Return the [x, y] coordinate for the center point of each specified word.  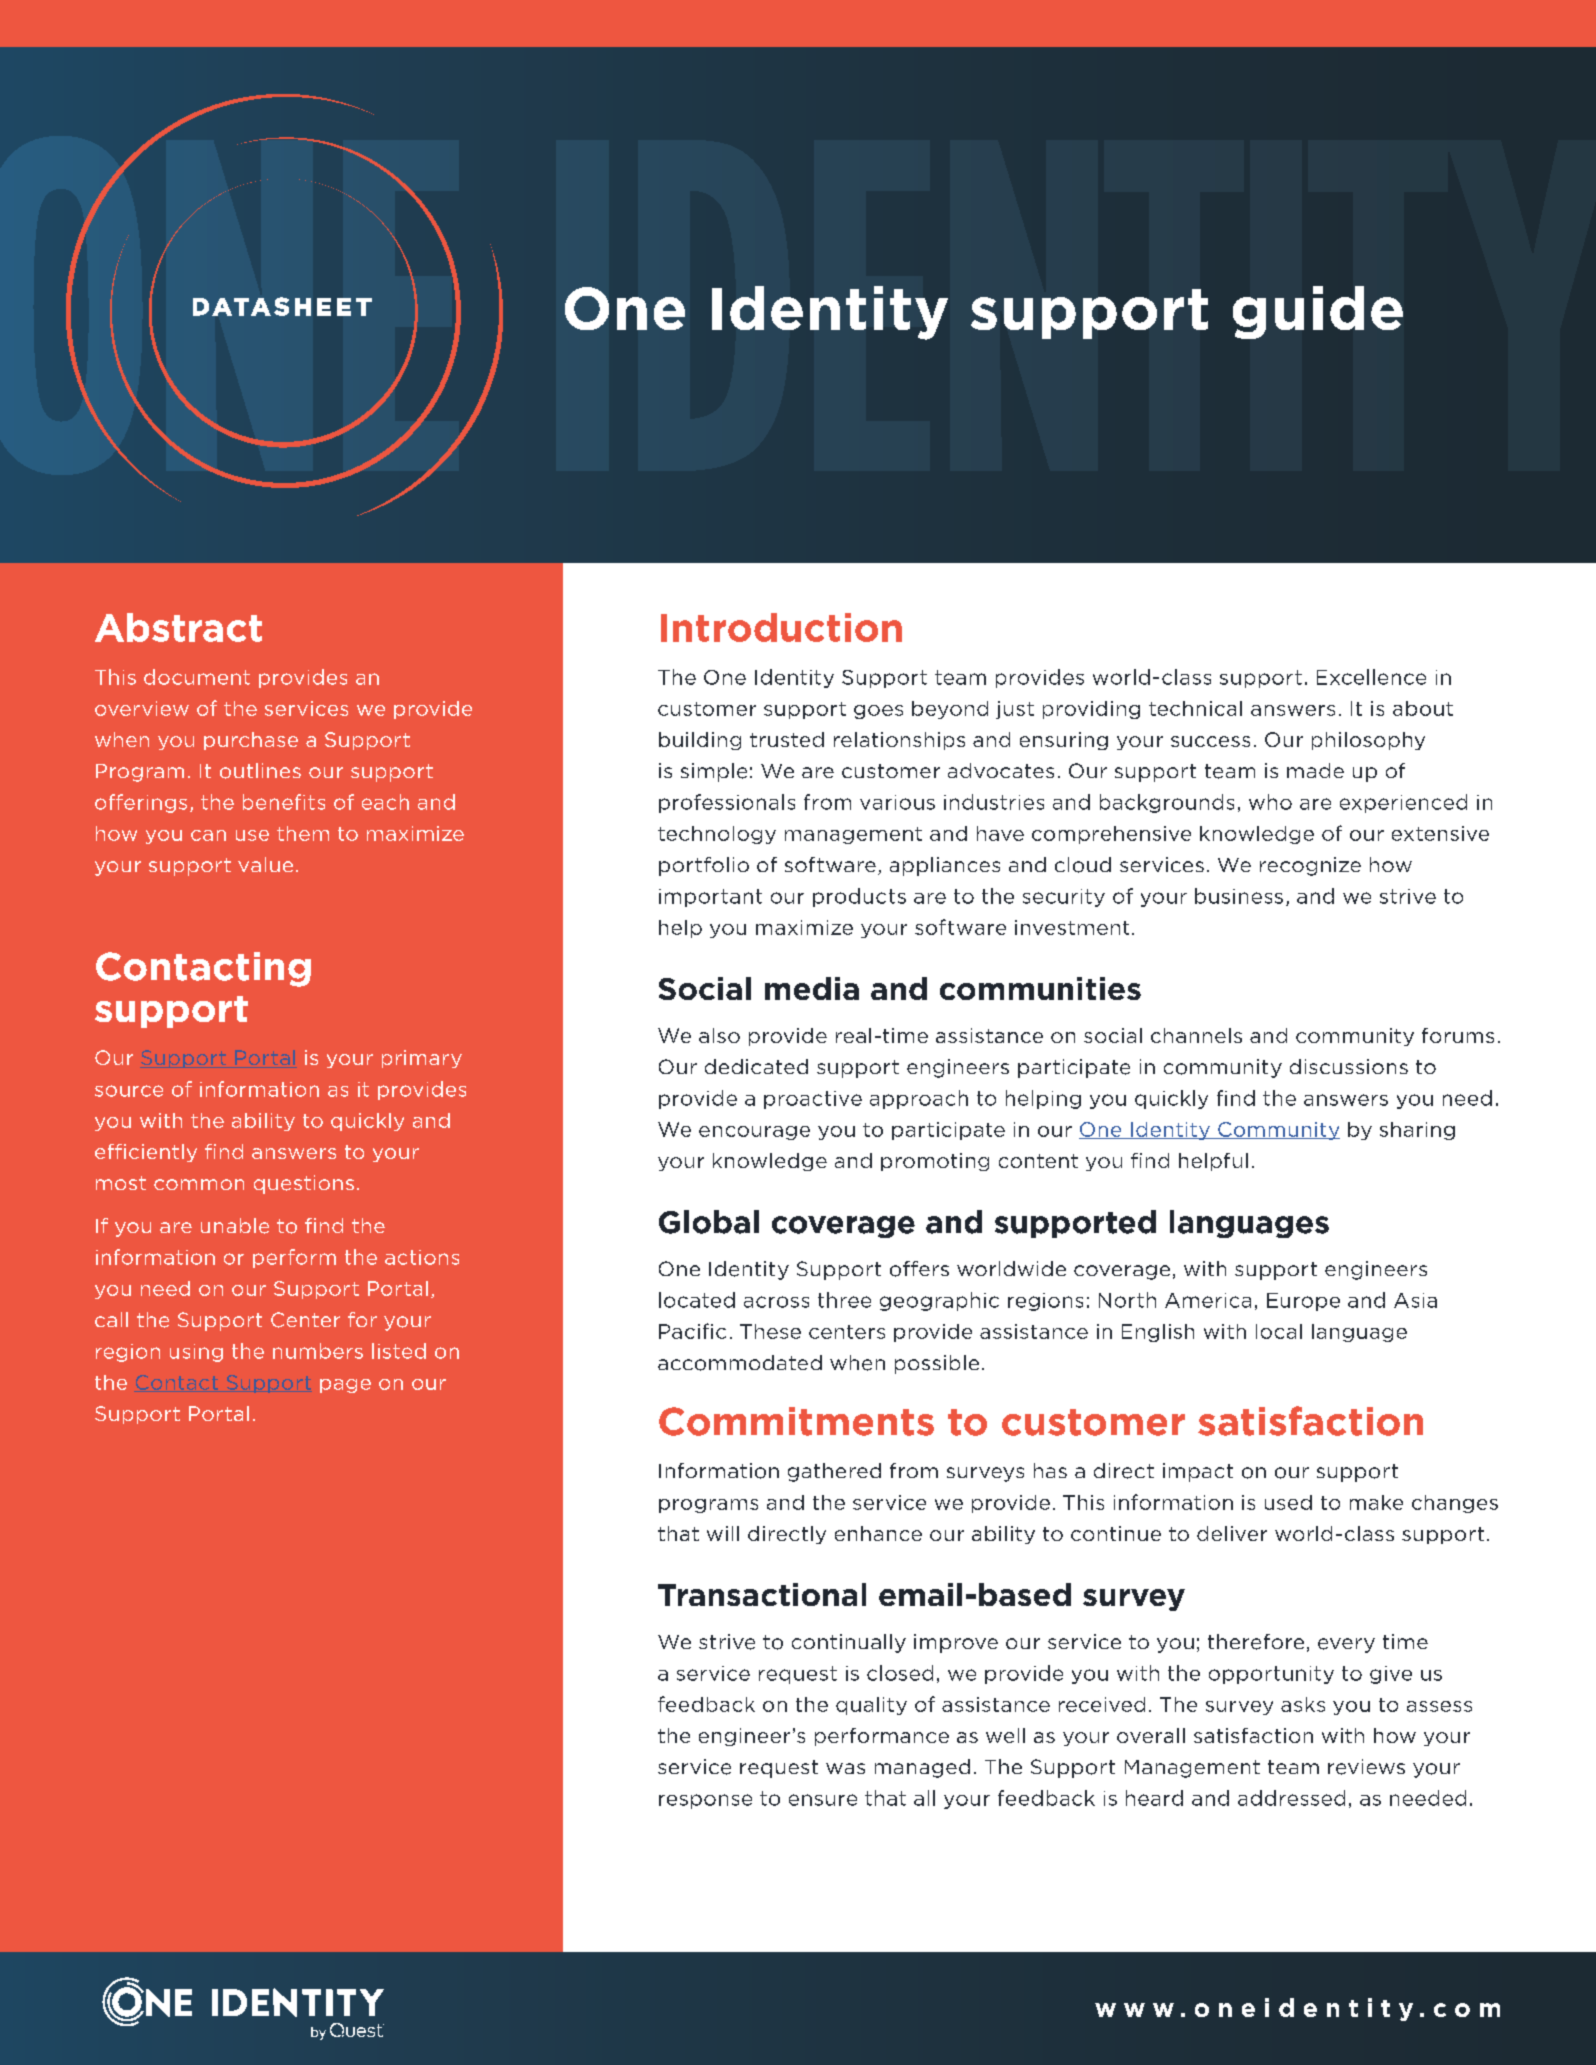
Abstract [178, 627]
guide [1318, 312]
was [845, 1768]
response [705, 1801]
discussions [1349, 1066]
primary [422, 1059]
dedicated [756, 1066]
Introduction [781, 627]
